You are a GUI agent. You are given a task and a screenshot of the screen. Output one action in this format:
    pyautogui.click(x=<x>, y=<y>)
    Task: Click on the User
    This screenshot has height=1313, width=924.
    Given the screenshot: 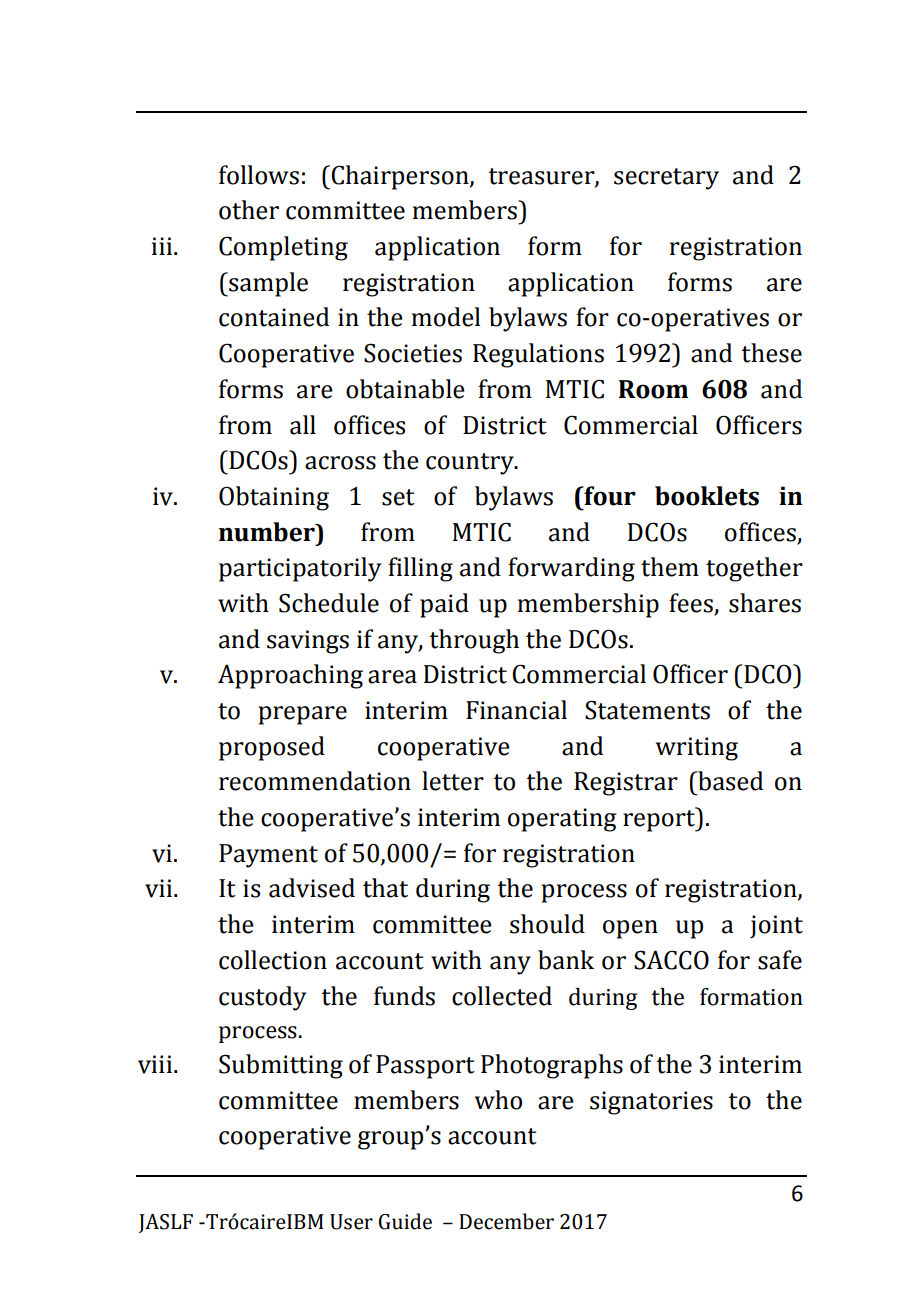 What is the action you would take?
    pyautogui.click(x=351, y=1222)
